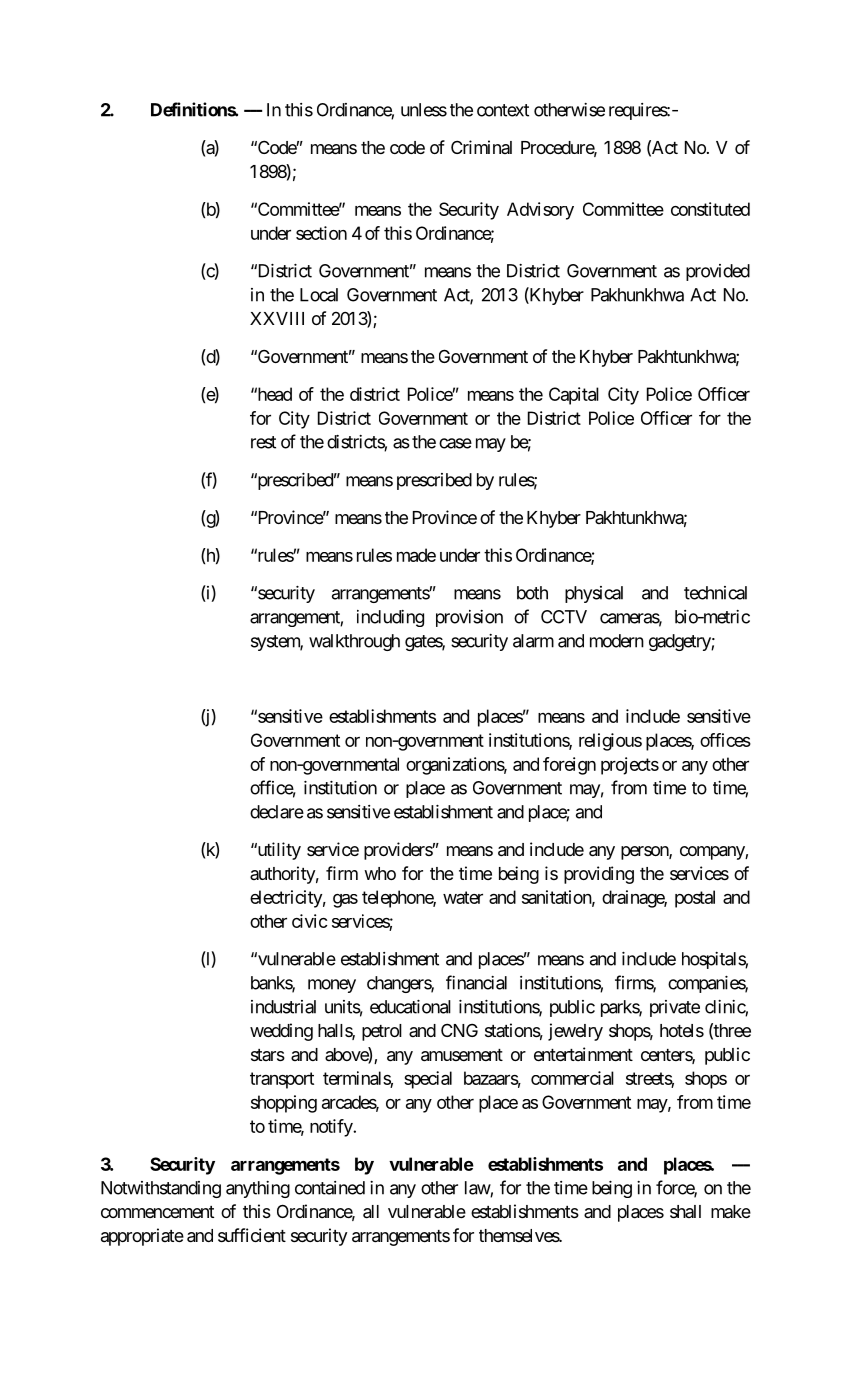 This screenshot has height=1400, width=849. I want to click on section, so click(321, 233).
